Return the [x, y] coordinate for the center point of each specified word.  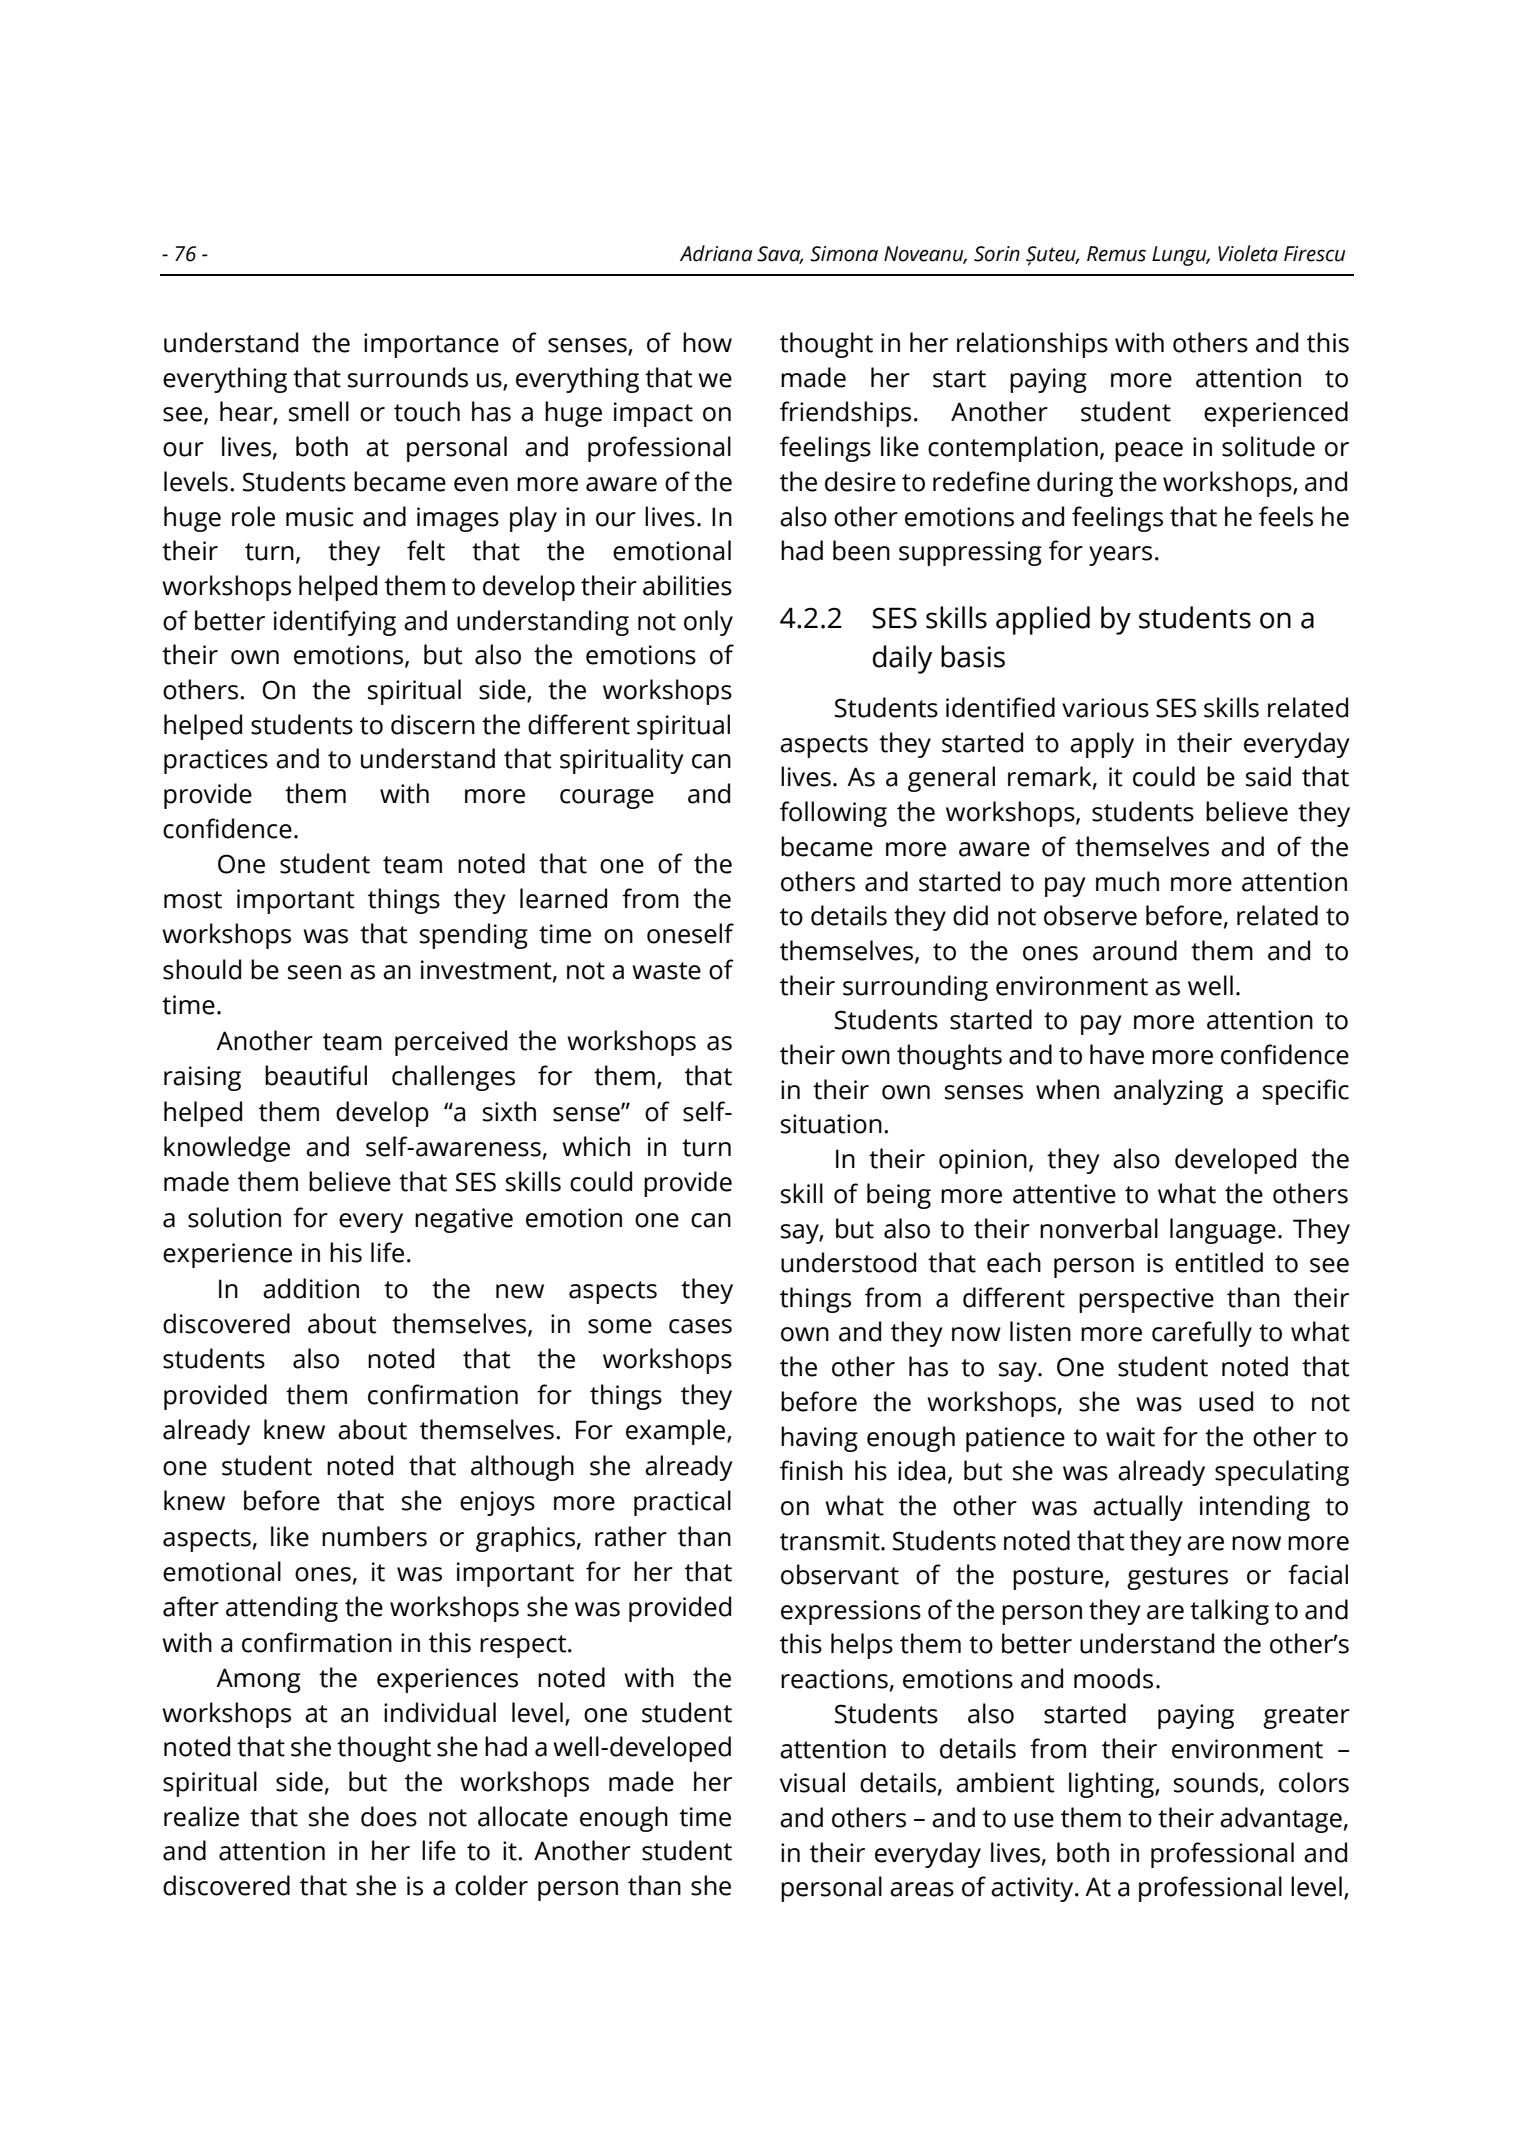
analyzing [1168, 1092]
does [389, 1816]
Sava [780, 255]
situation [831, 1124]
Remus [1116, 254]
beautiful [316, 1075]
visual [812, 1782]
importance [431, 345]
